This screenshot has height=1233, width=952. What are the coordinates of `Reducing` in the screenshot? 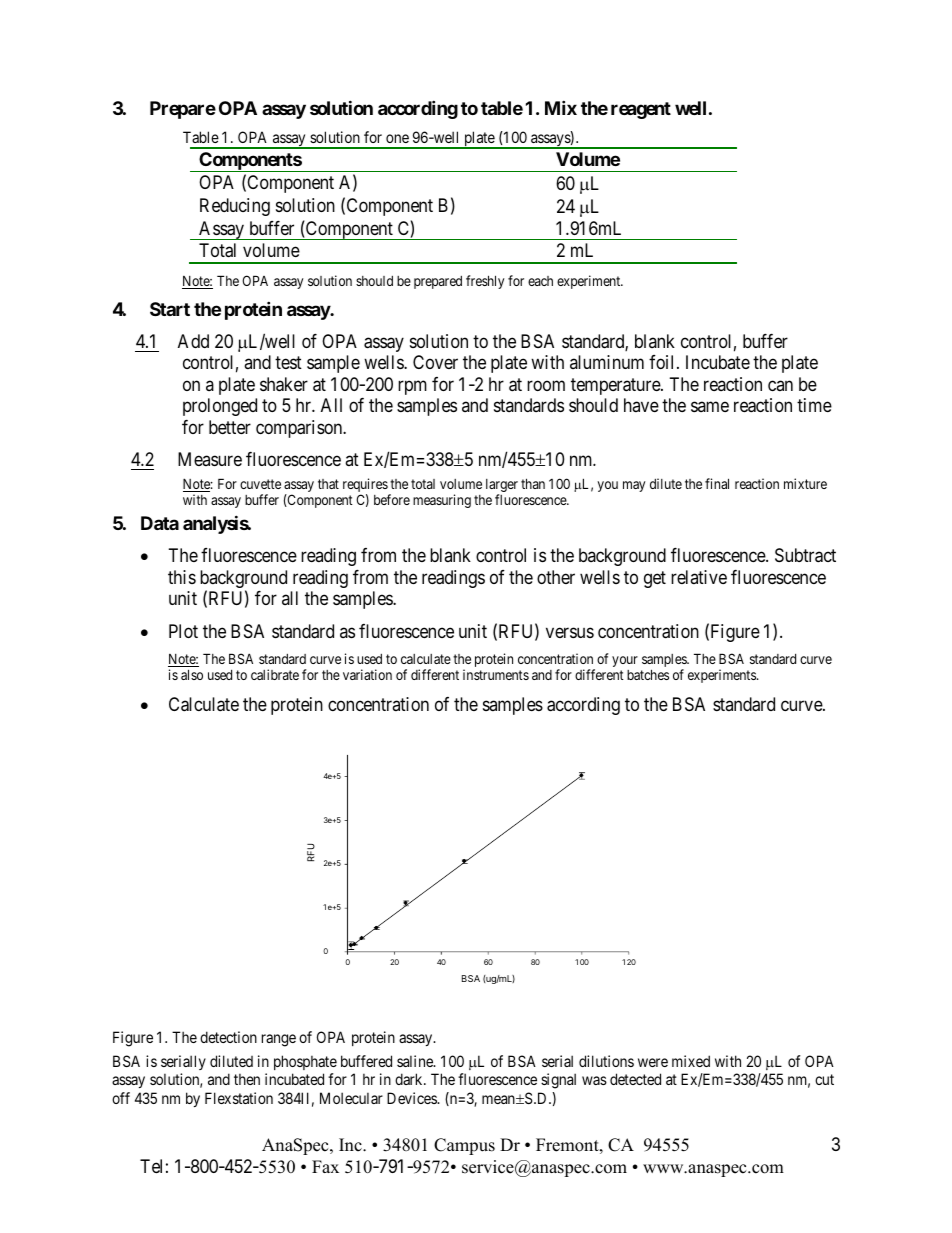 It's located at (235, 207).
